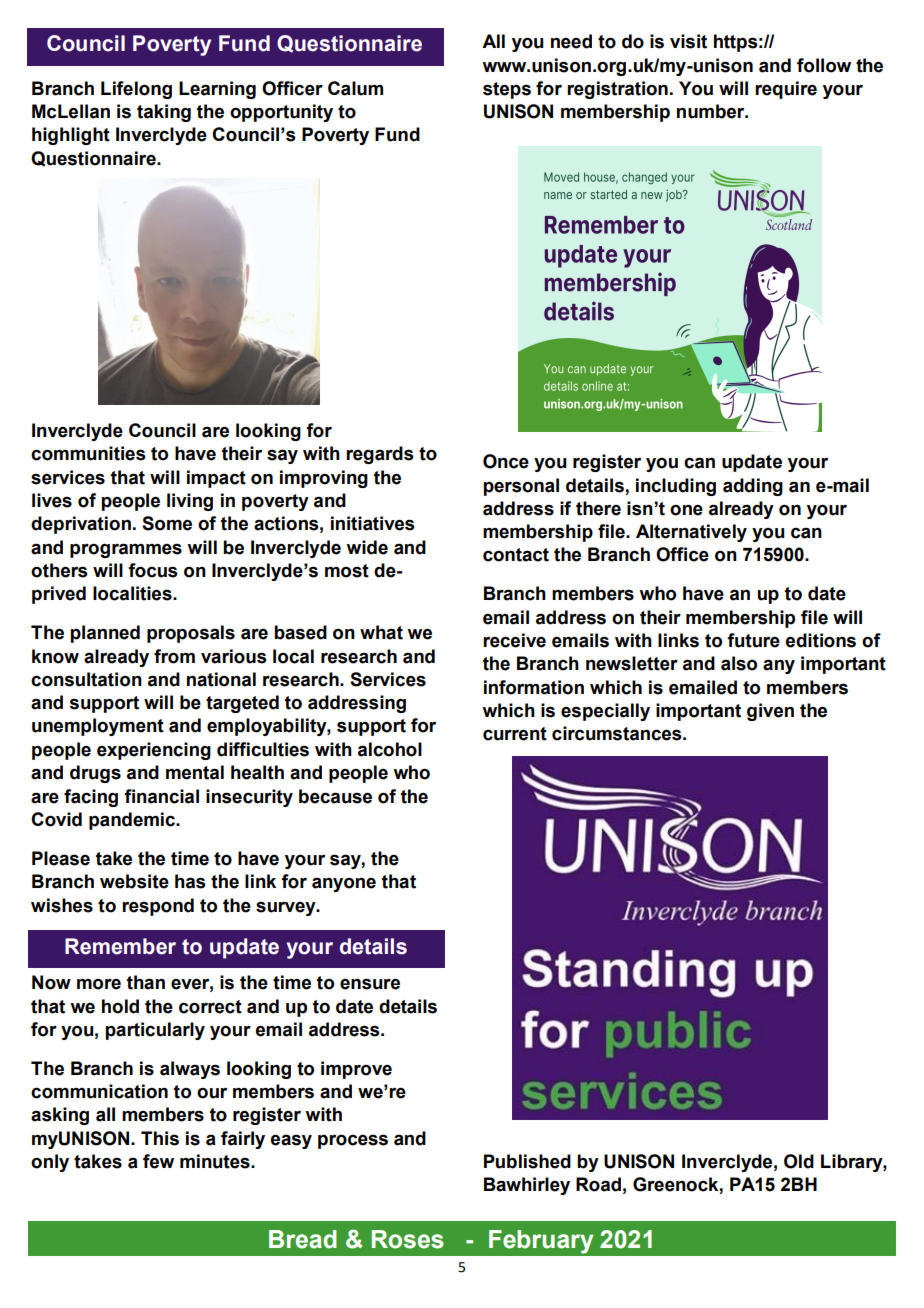 The image size is (924, 1308). Describe the element at coordinates (133, 821) in the image. I see `pandemic` at that location.
